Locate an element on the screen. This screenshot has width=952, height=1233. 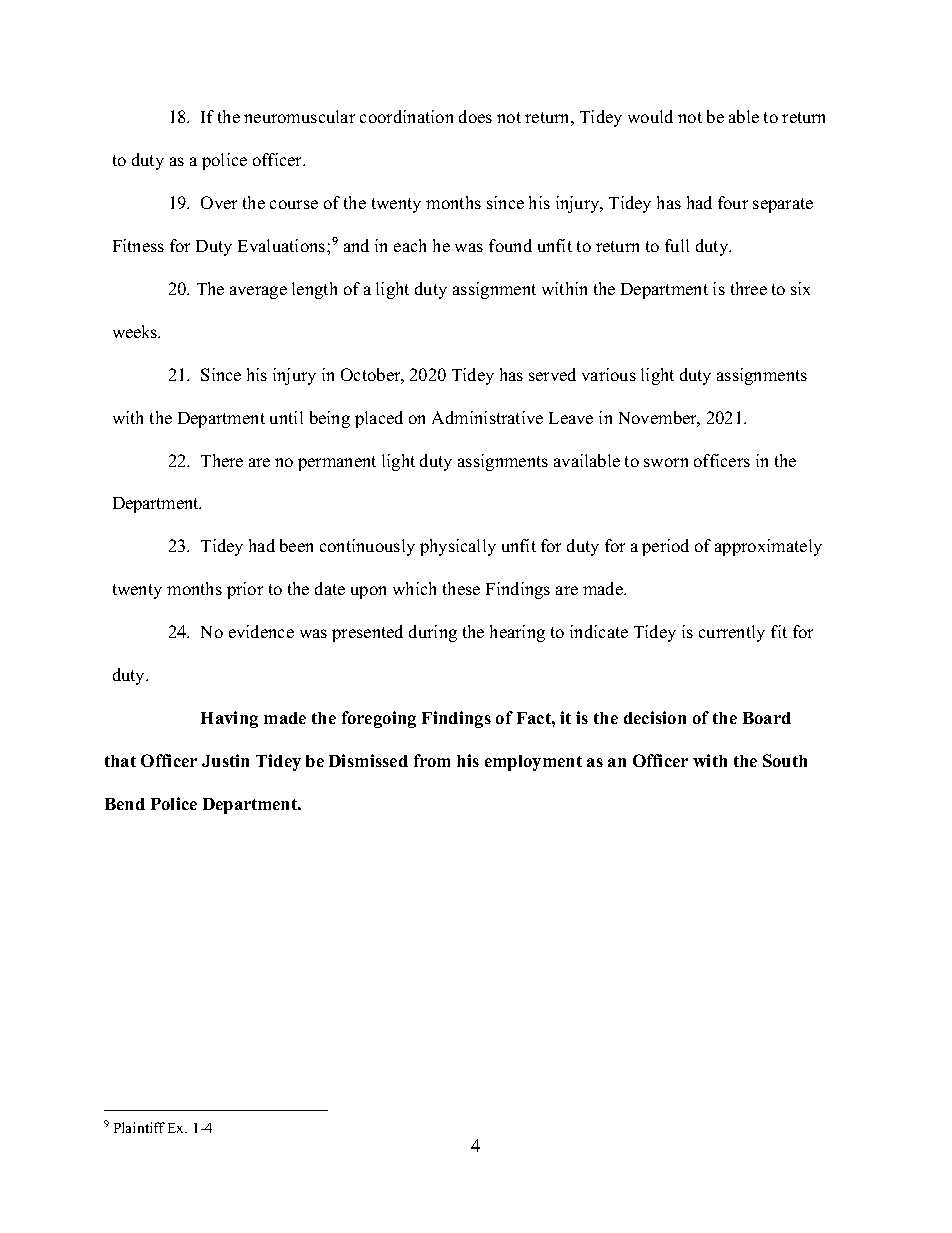
does is located at coordinates (475, 116).
